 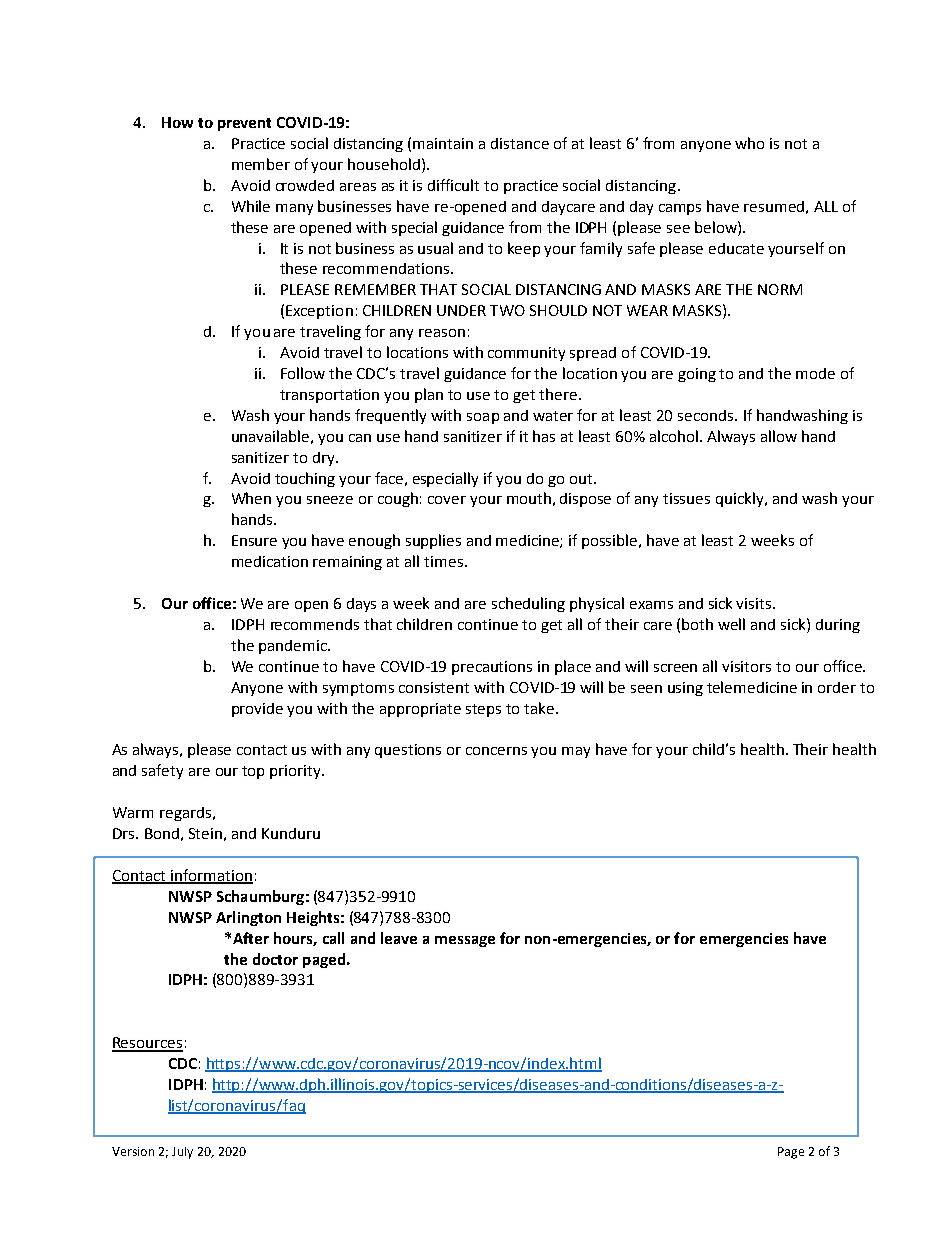 What do you see at coordinates (749, 143) in the screenshot?
I see `who` at bounding box center [749, 143].
